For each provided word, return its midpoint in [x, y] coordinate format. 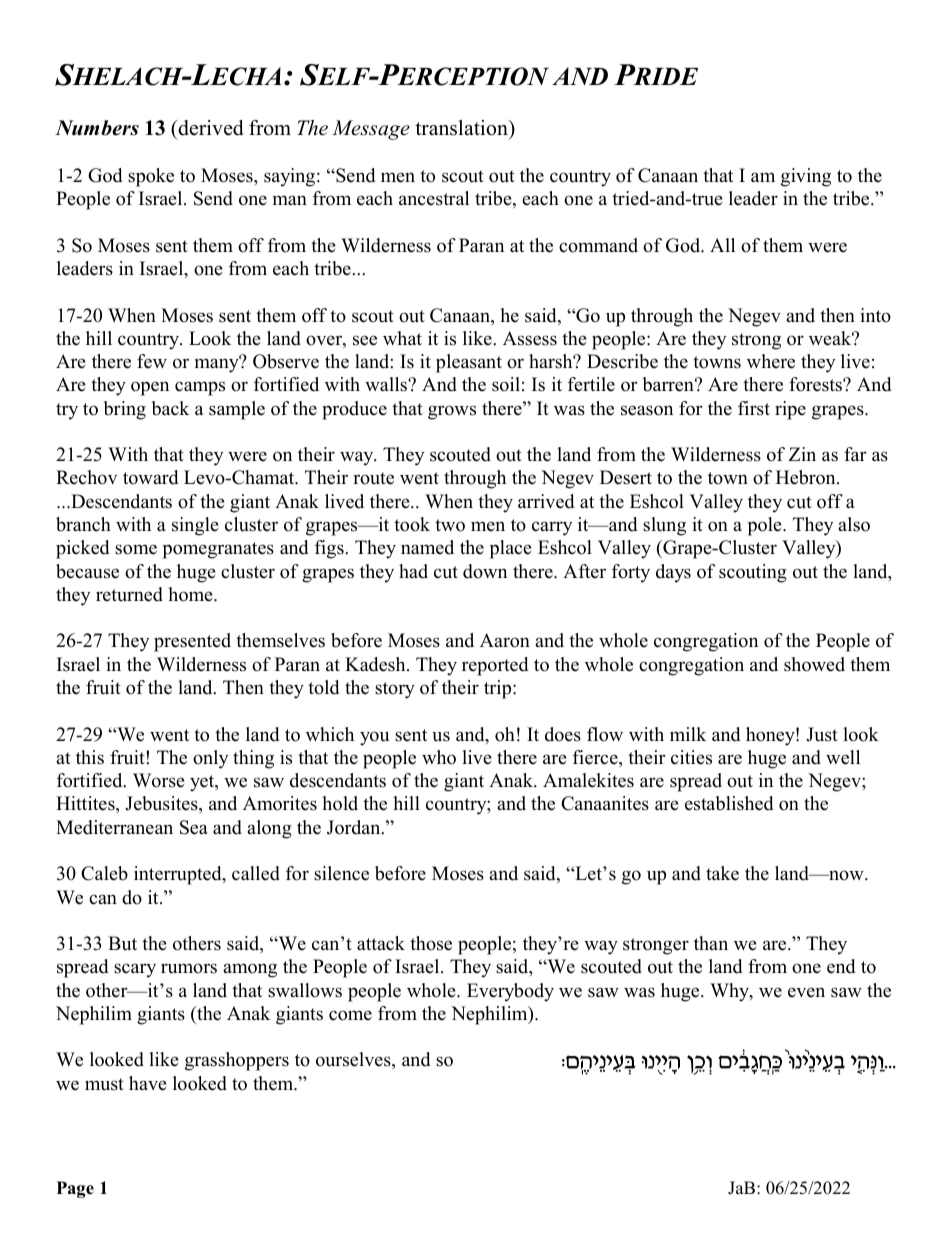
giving [806, 177]
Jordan [355, 827]
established [729, 803]
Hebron [807, 477]
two [450, 525]
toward [150, 477]
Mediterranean [114, 827]
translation [462, 128]
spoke [151, 177]
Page [75, 1189]
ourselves [354, 1060]
